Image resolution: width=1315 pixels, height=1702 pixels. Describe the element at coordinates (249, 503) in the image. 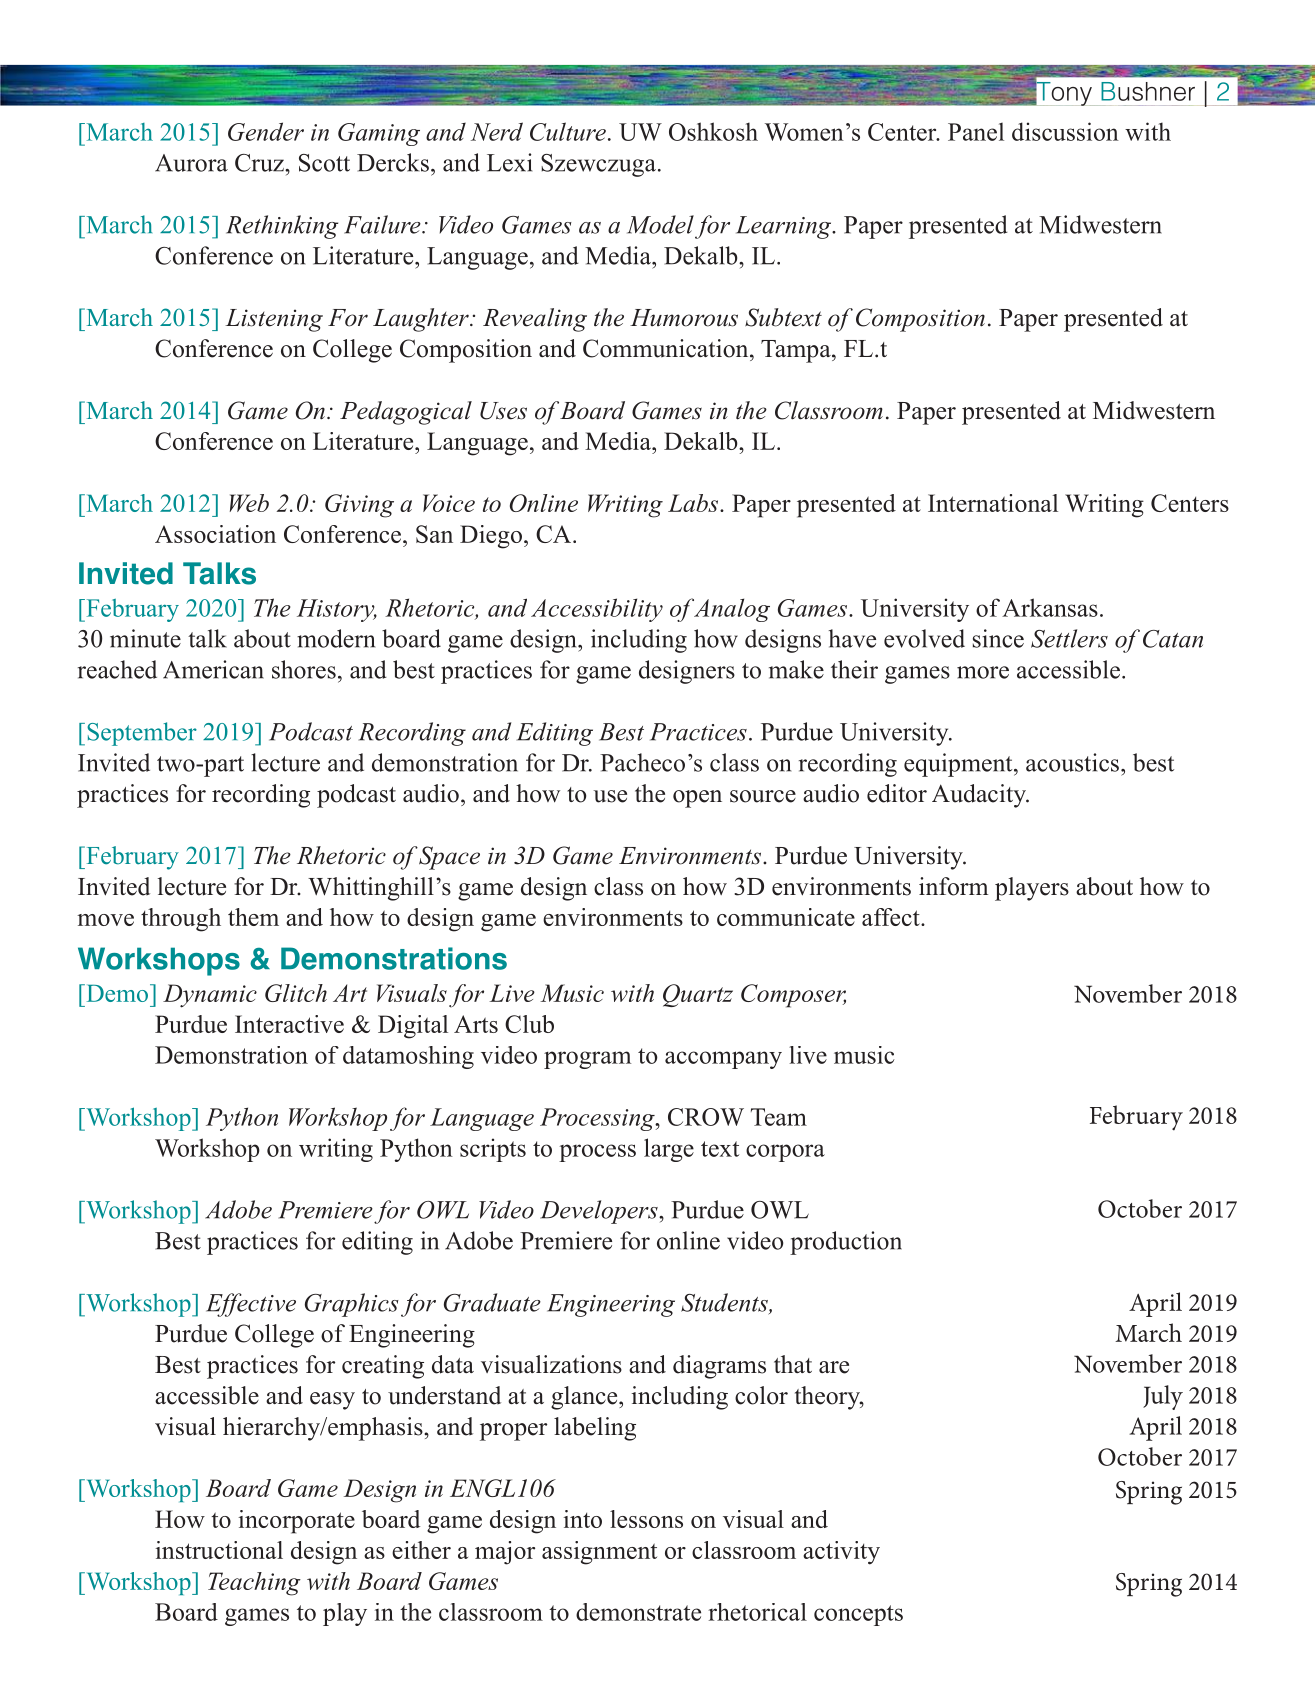

I see `Web` at that location.
